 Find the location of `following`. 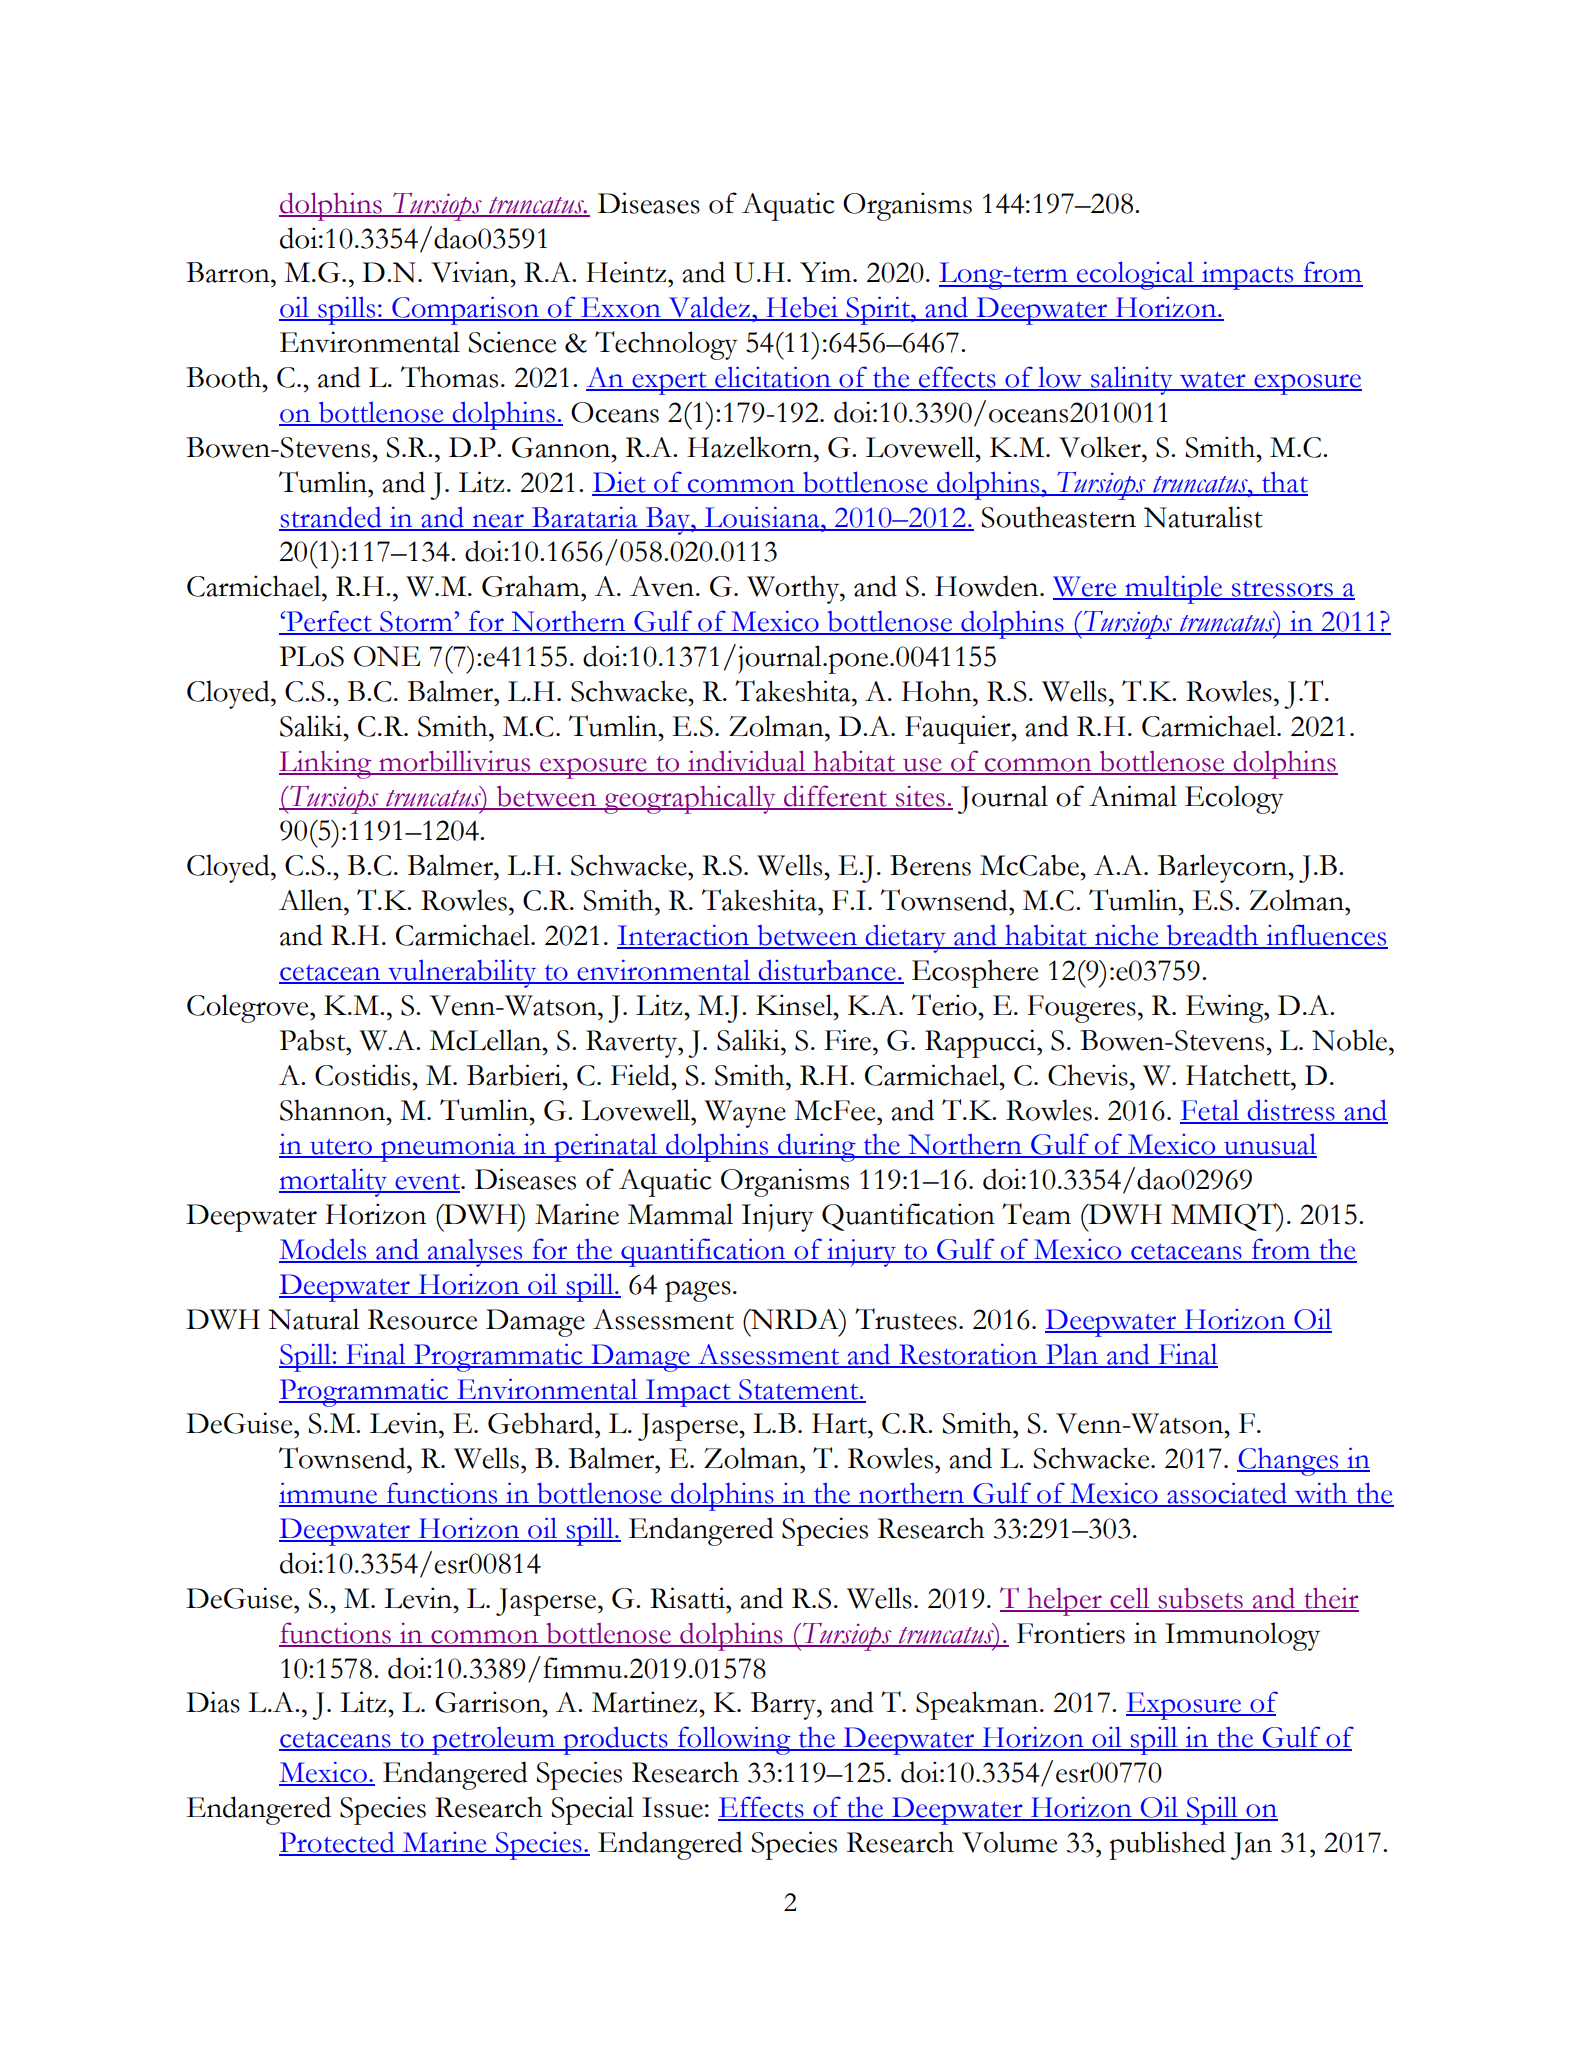

following is located at coordinates (734, 1740).
